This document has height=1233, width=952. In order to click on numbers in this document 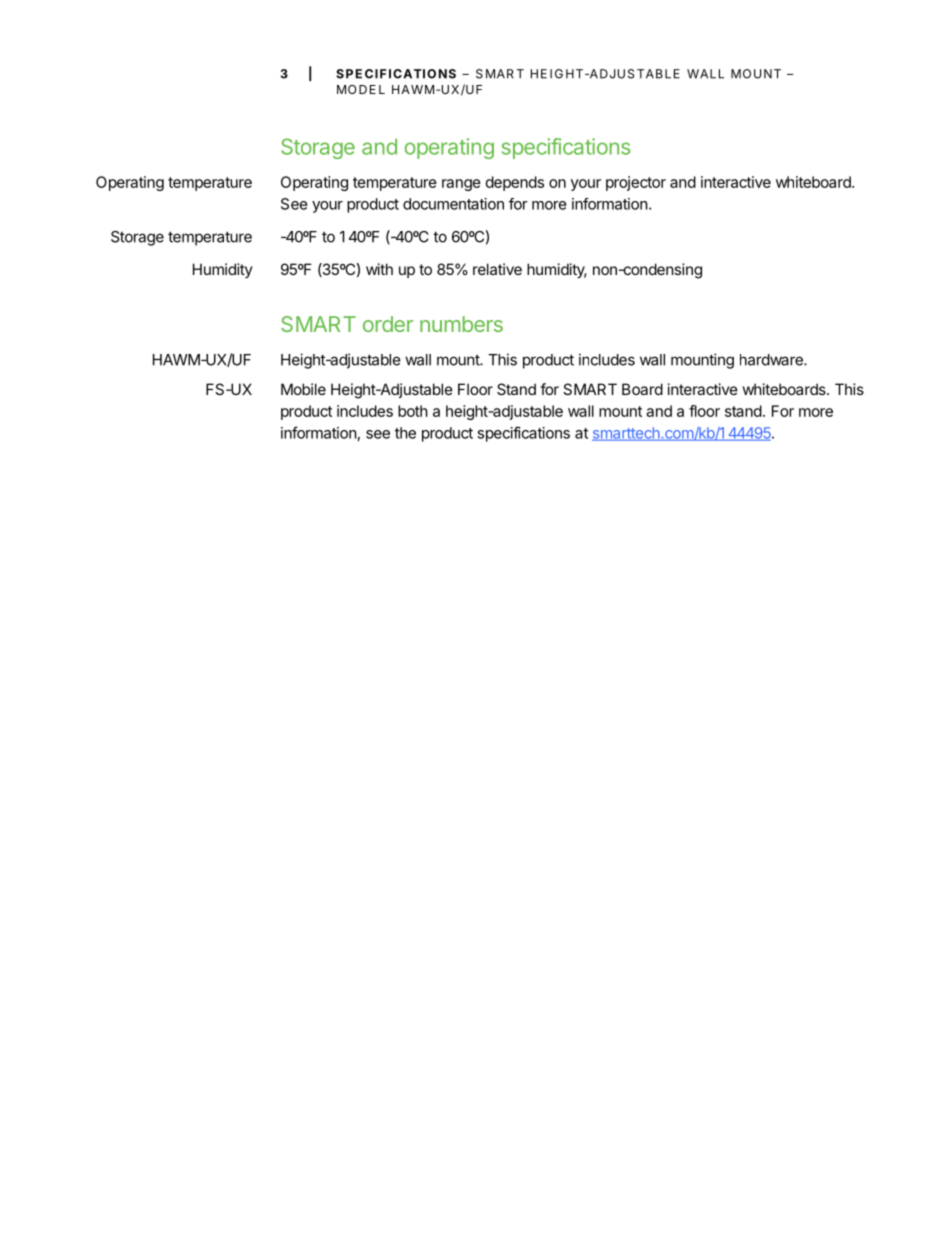, I will do `click(461, 324)`.
